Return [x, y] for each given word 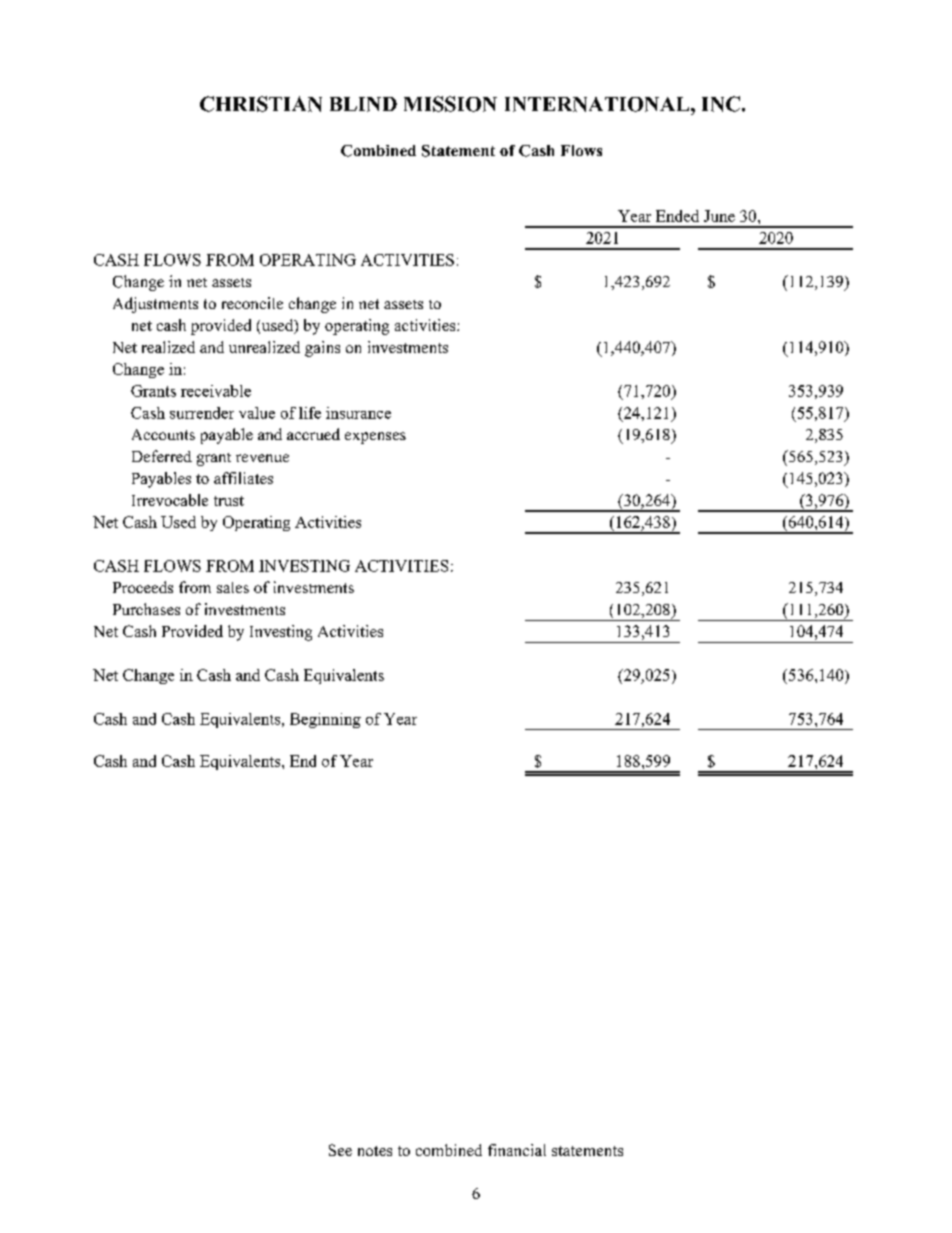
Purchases [146, 609]
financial [517, 1150]
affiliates [243, 478]
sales [233, 587]
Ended [677, 216]
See [340, 1150]
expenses [375, 438]
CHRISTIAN [261, 104]
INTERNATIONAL [598, 104]
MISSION [450, 104]
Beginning [325, 720]
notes [375, 1151]
